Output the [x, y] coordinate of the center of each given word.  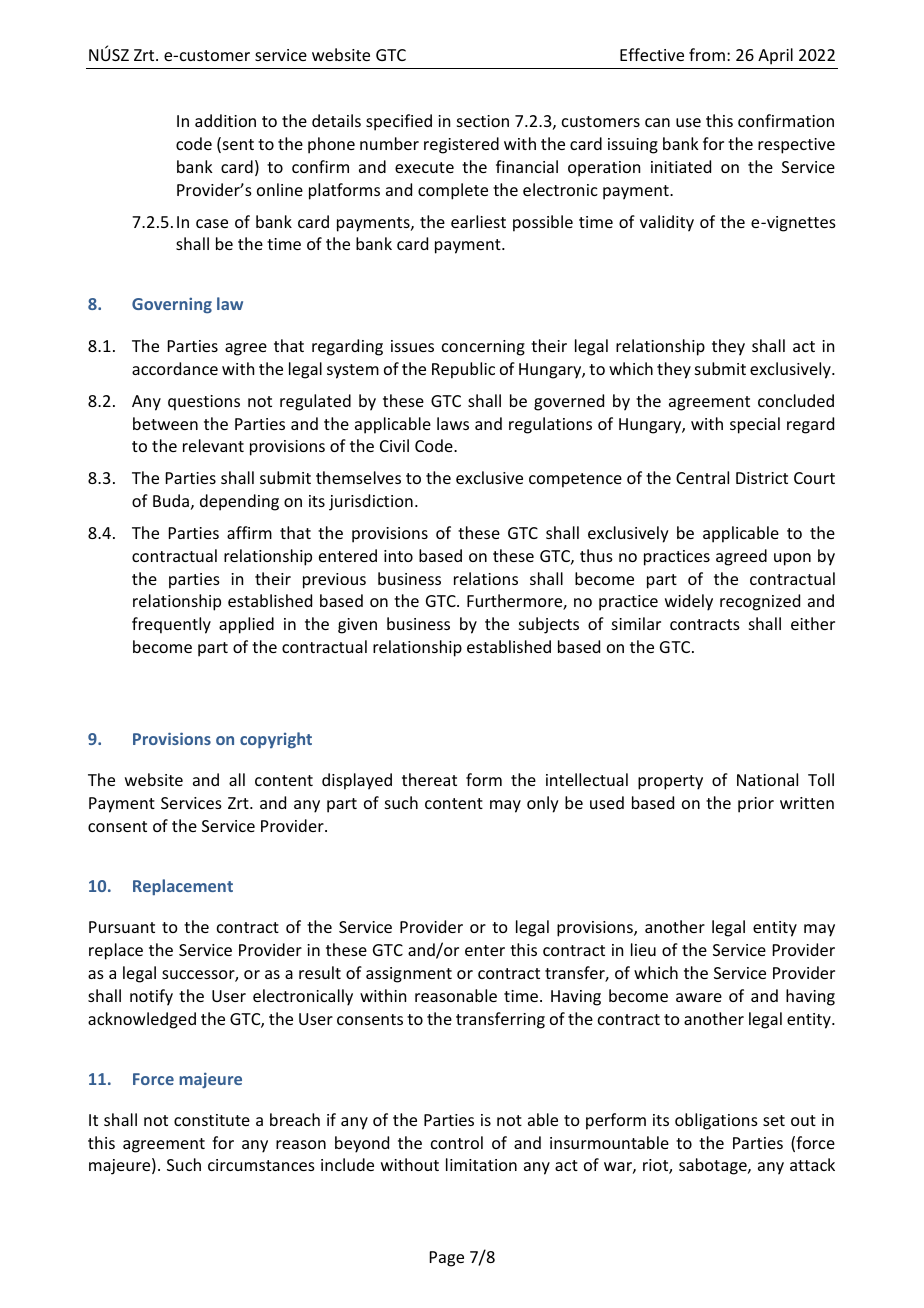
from [707, 54]
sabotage [714, 1166]
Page [447, 1259]
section [483, 121]
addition [225, 120]
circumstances [261, 1165]
